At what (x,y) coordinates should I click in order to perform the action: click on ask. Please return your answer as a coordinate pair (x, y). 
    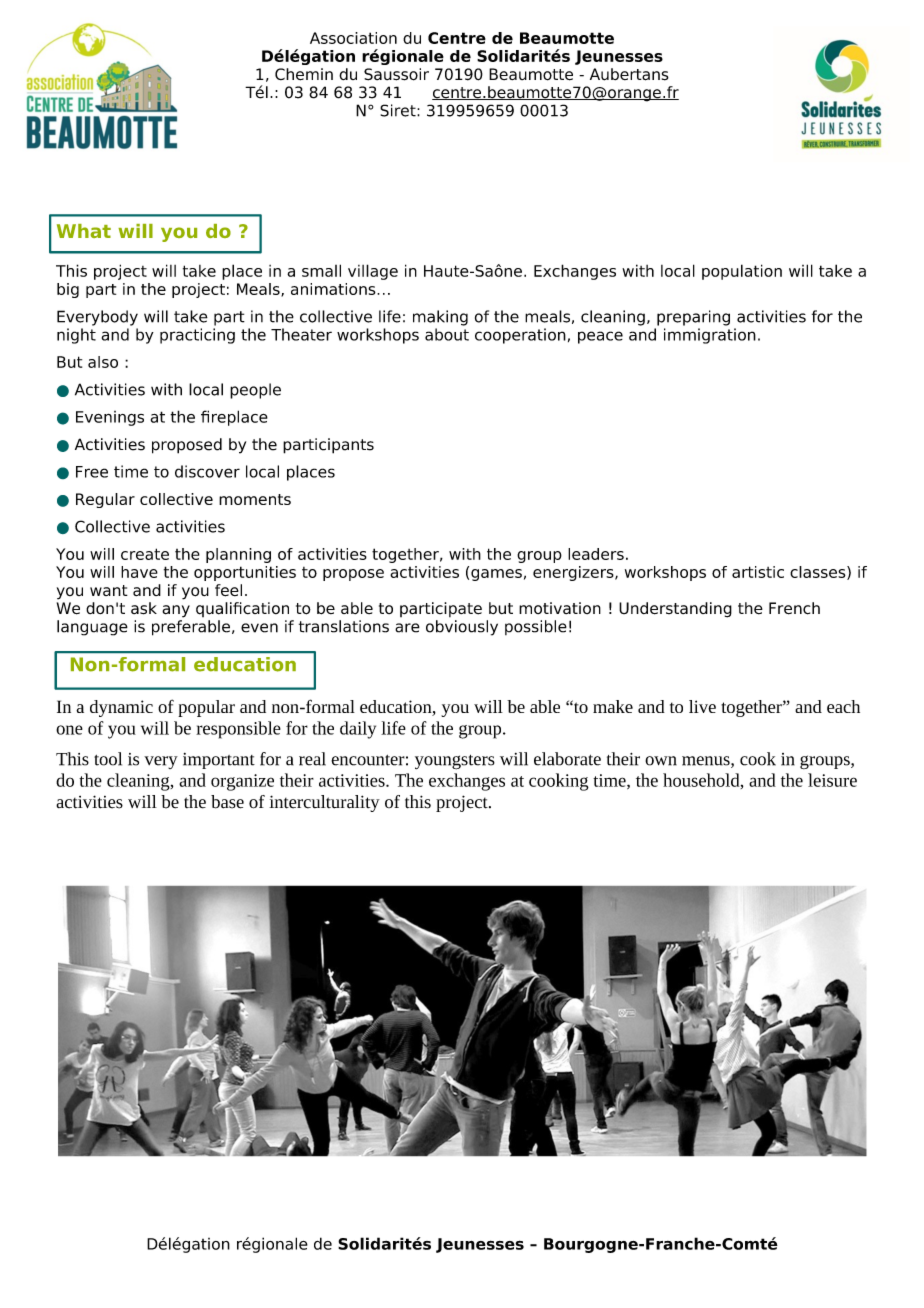
    Looking at the image, I should click on (144, 608).
